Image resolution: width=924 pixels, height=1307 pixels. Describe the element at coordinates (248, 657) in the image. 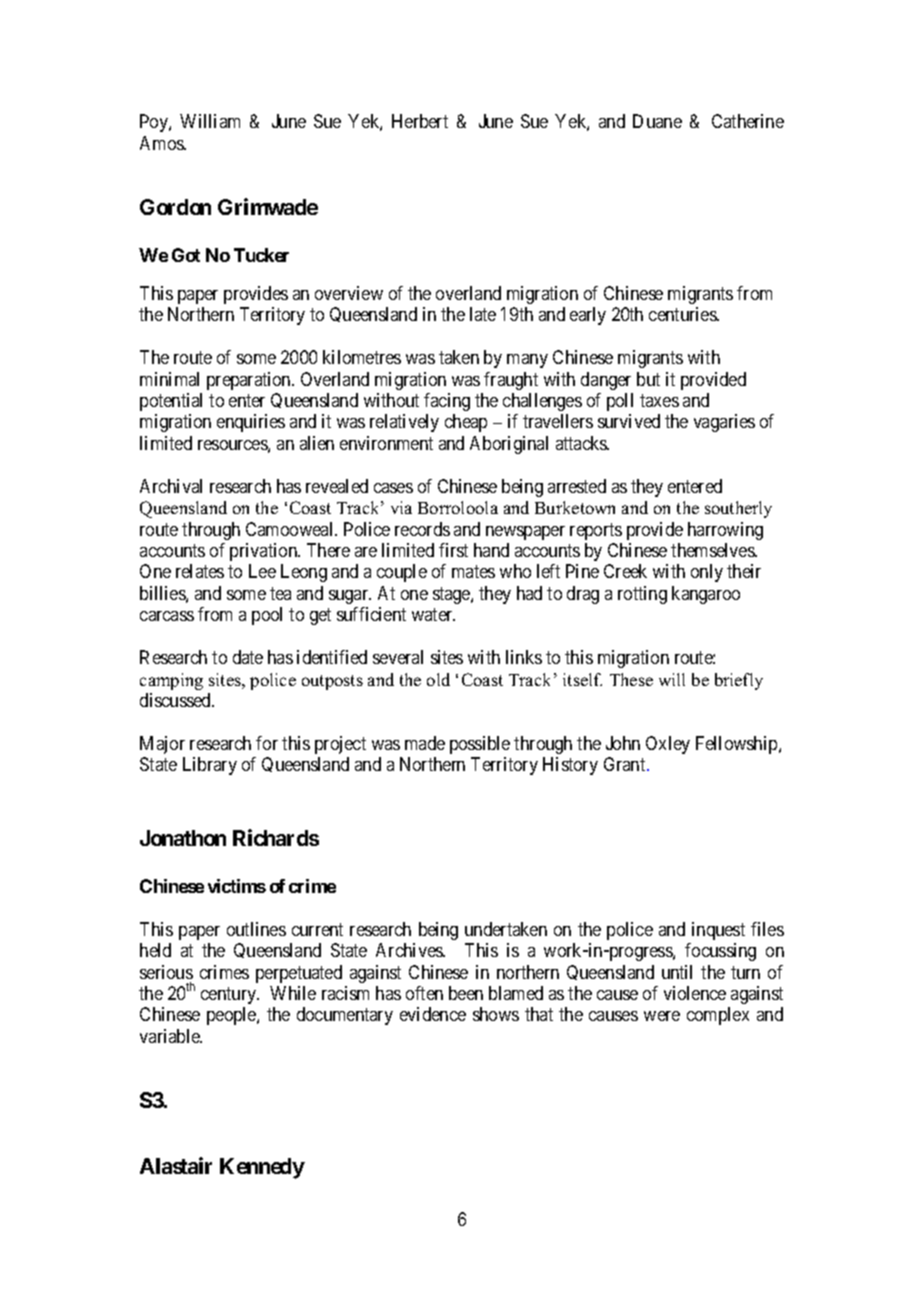

I see `date` at that location.
